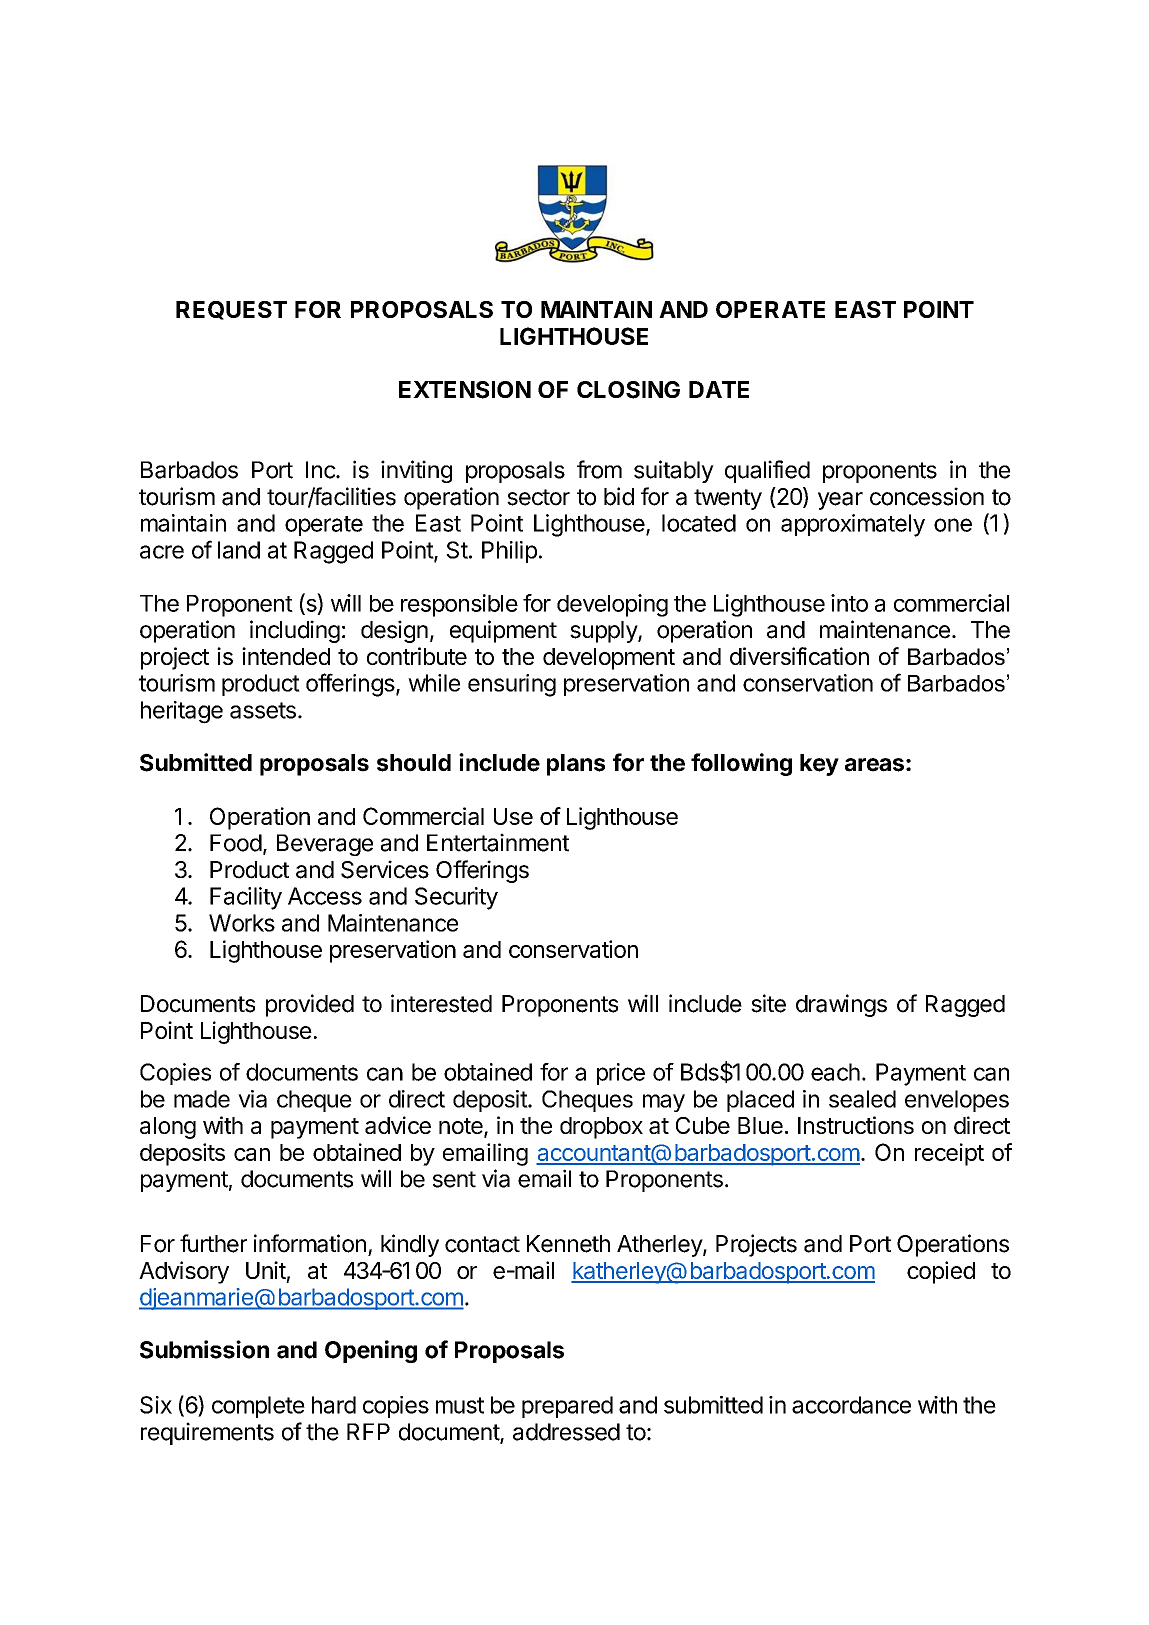 The image size is (1149, 1625). What do you see at coordinates (202, 1099) in the page?
I see `made` at bounding box center [202, 1099].
